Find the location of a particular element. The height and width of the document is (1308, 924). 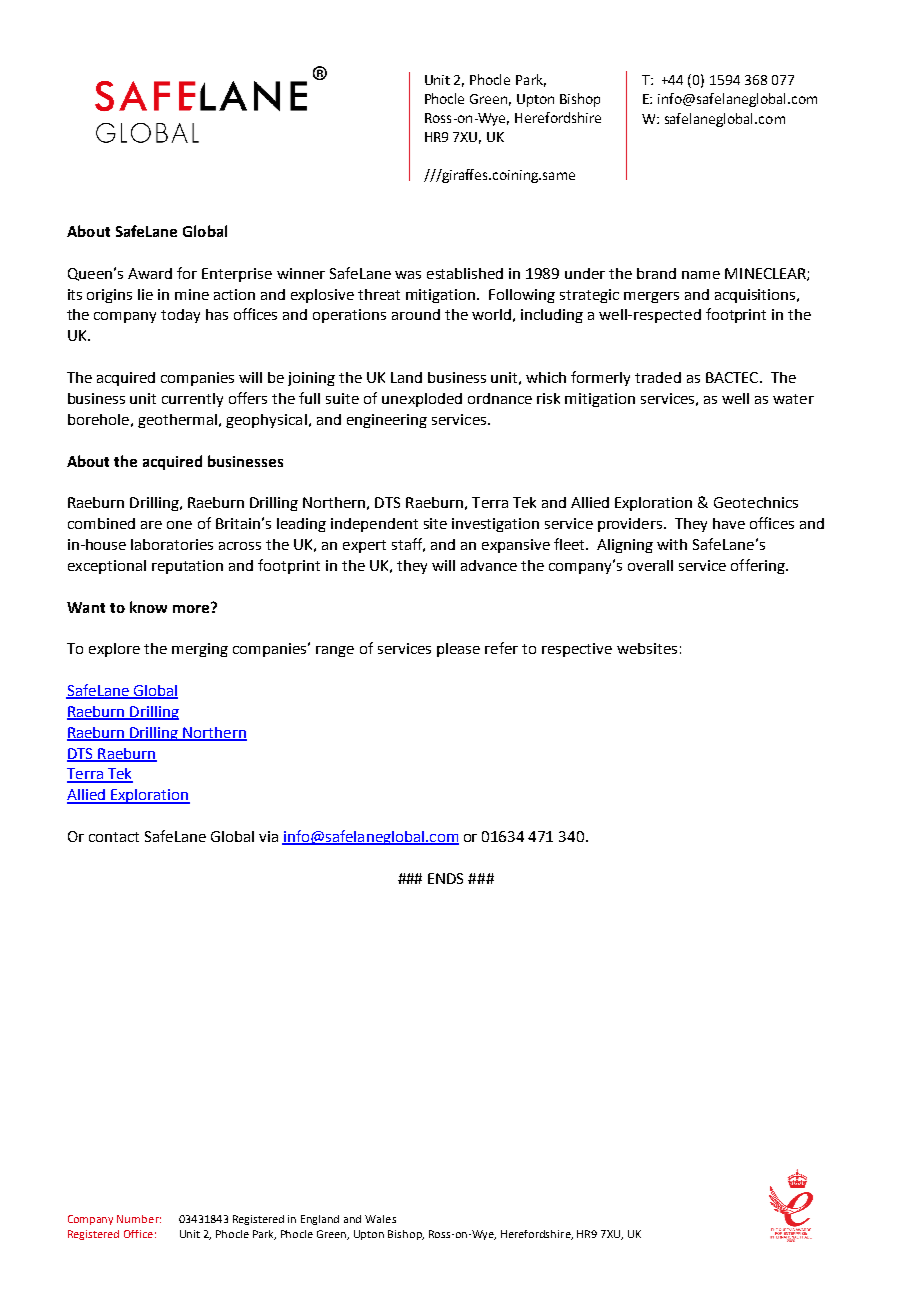

ENDS is located at coordinates (445, 878).
